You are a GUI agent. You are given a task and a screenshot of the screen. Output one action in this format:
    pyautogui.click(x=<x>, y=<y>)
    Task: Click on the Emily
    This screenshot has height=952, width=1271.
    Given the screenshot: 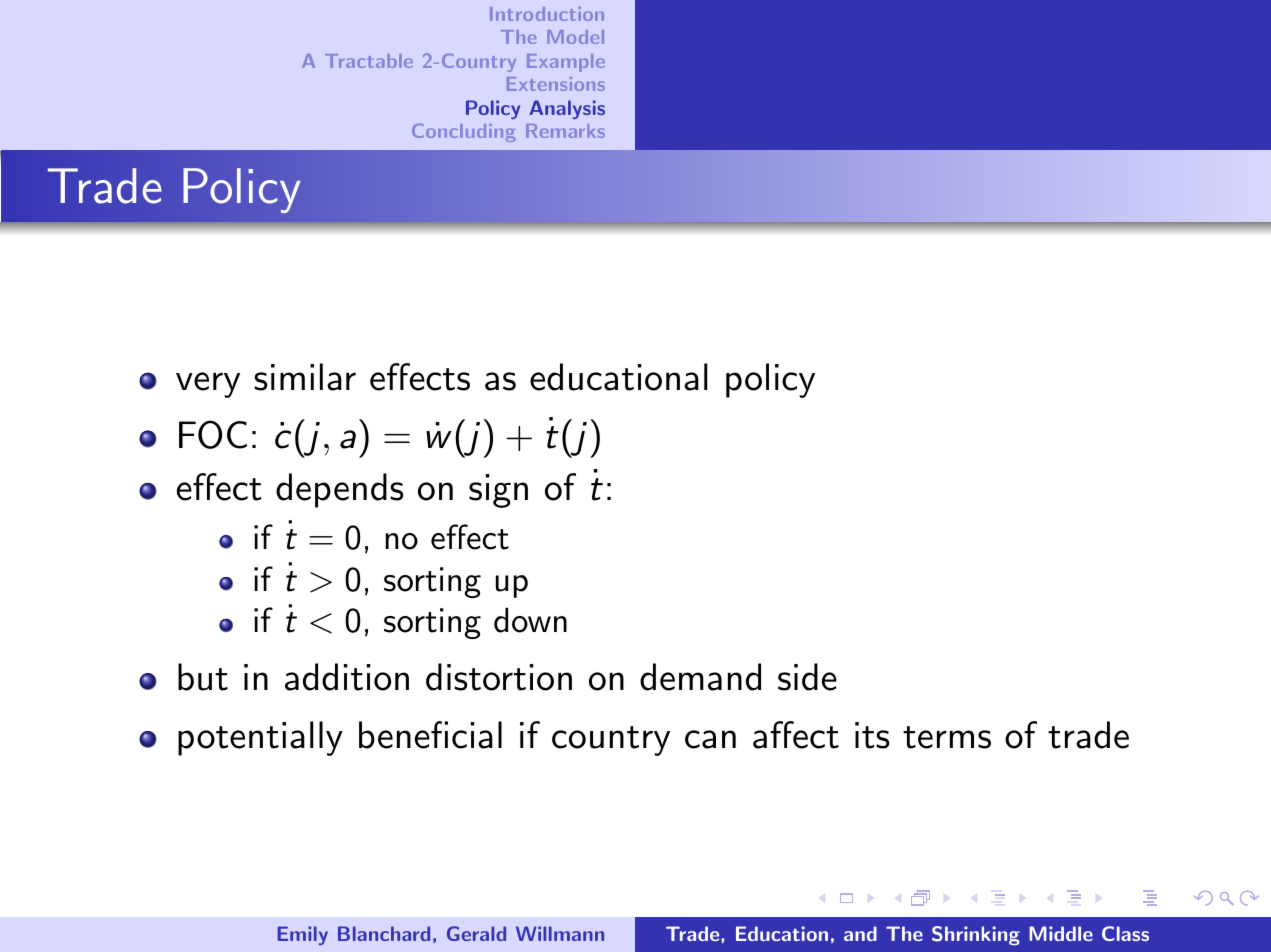 What is the action you would take?
    pyautogui.click(x=303, y=935)
